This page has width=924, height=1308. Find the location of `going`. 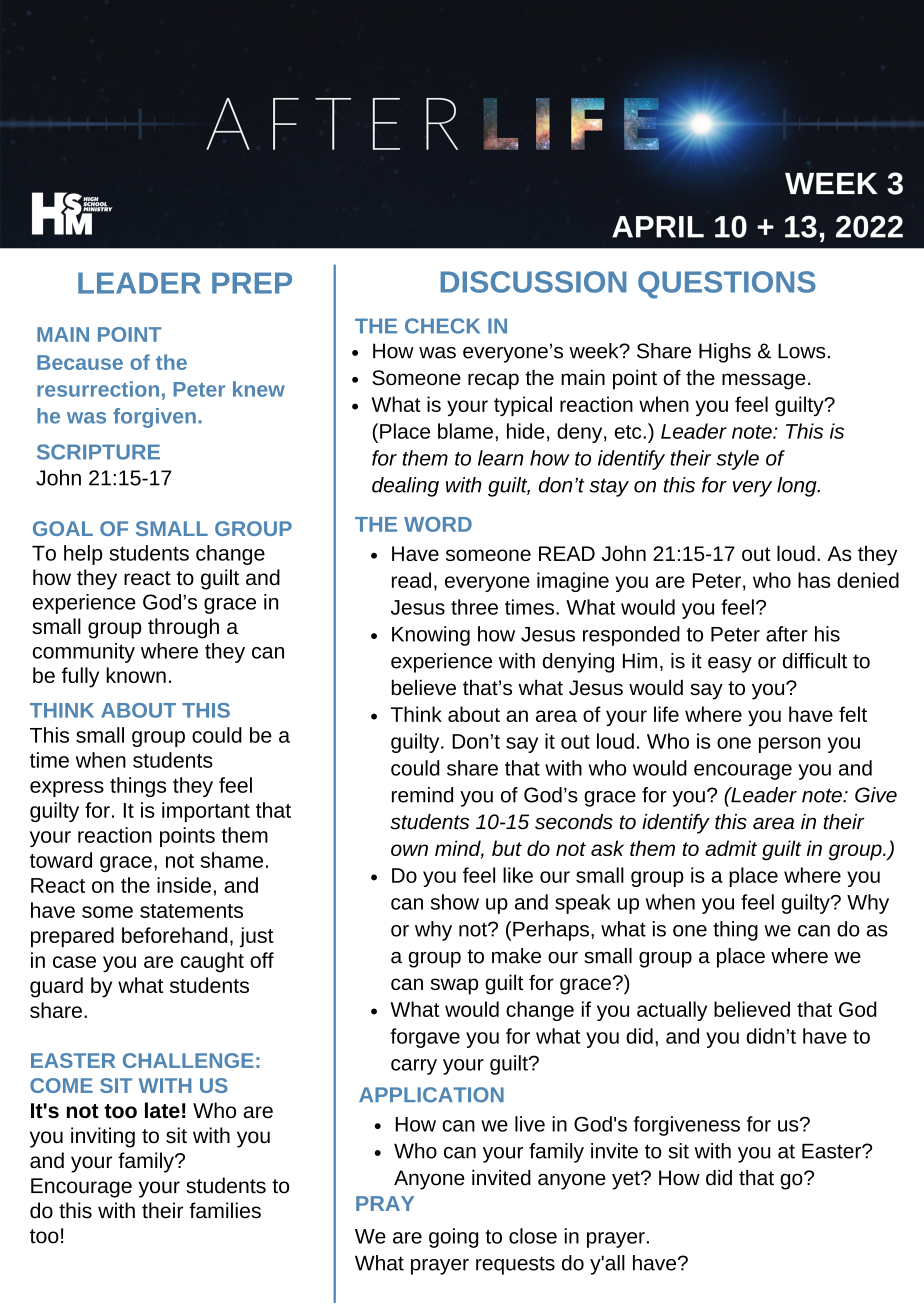

going is located at coordinates (453, 1238).
